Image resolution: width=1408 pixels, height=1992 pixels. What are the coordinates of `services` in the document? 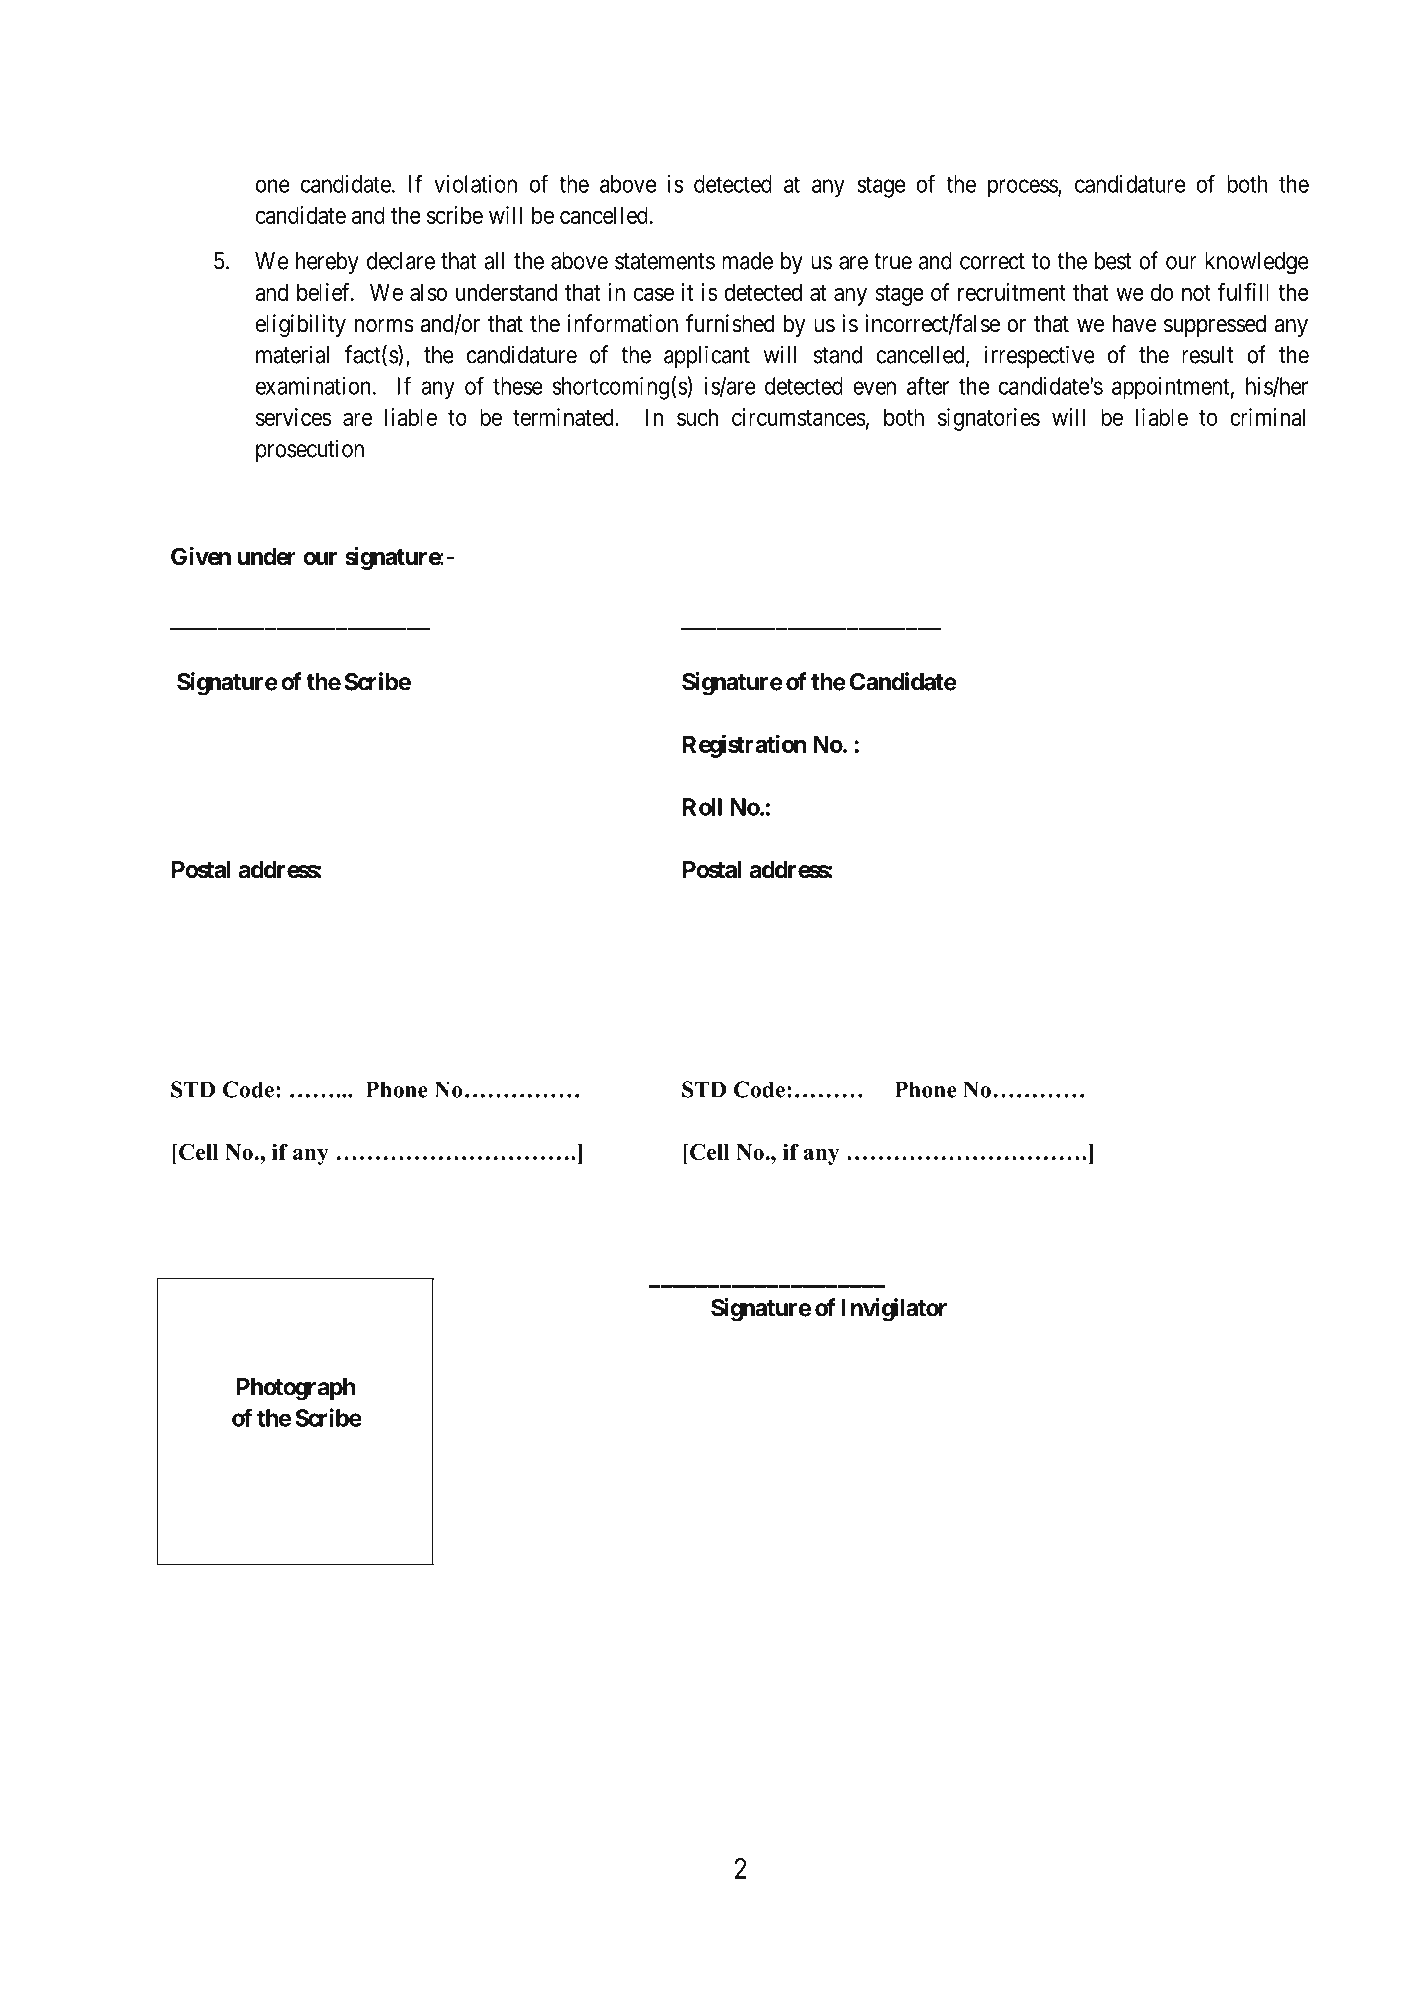 It's located at (293, 417).
